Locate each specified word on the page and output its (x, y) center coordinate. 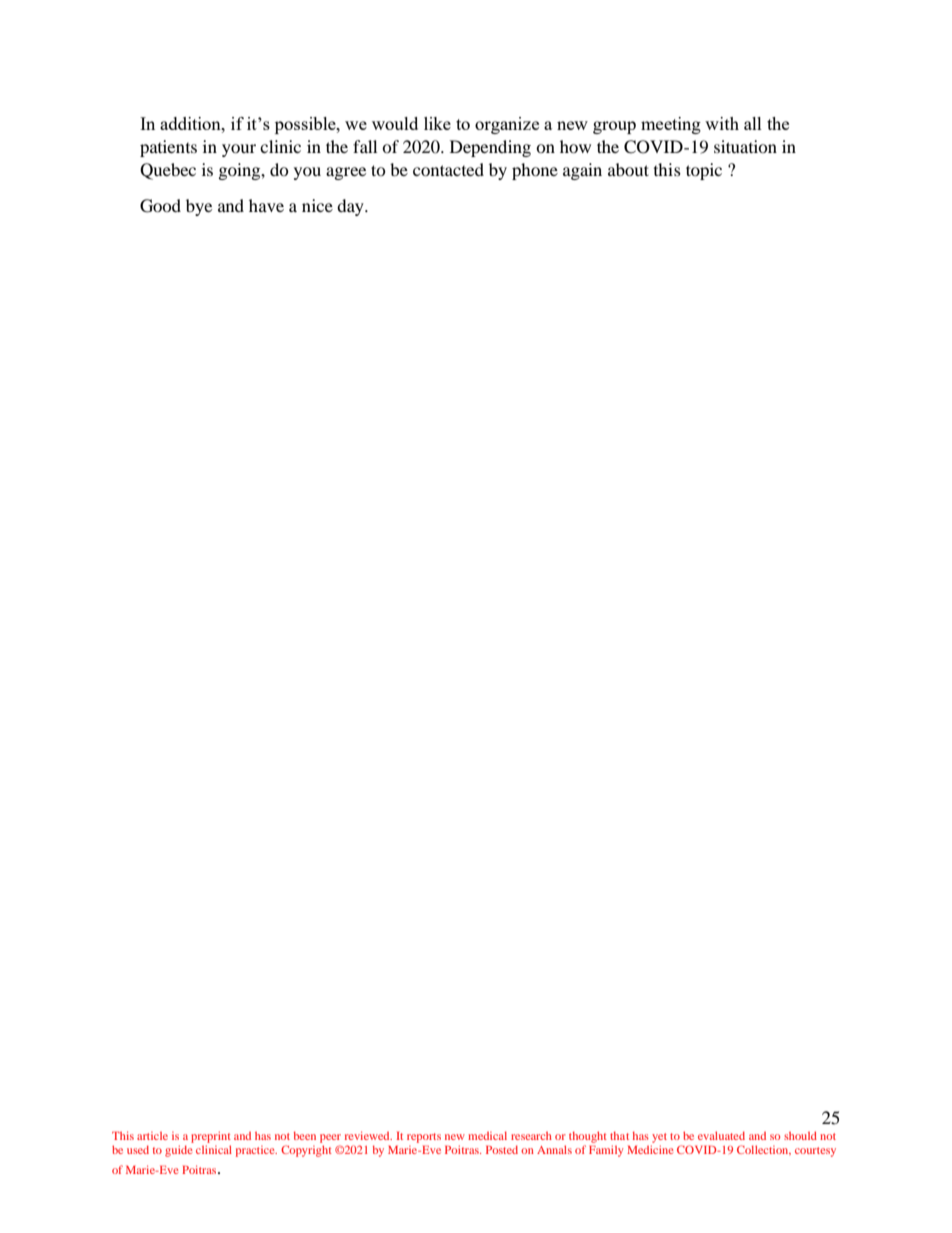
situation (745, 146)
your (239, 150)
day (351, 207)
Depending (490, 148)
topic (704, 171)
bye (199, 207)
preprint (211, 1137)
